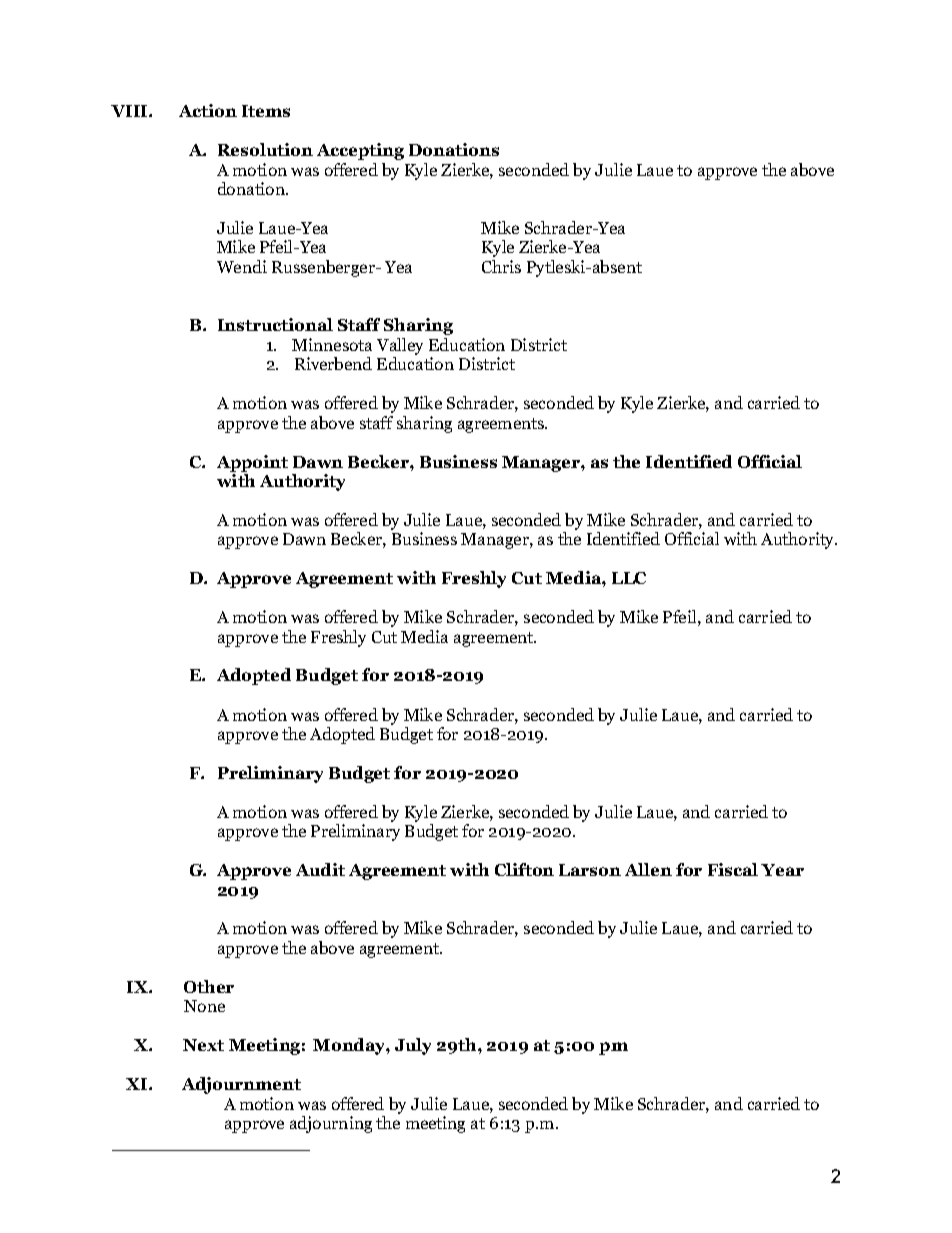 The image size is (952, 1233). Describe the element at coordinates (590, 870) in the page. I see `Larson` at that location.
